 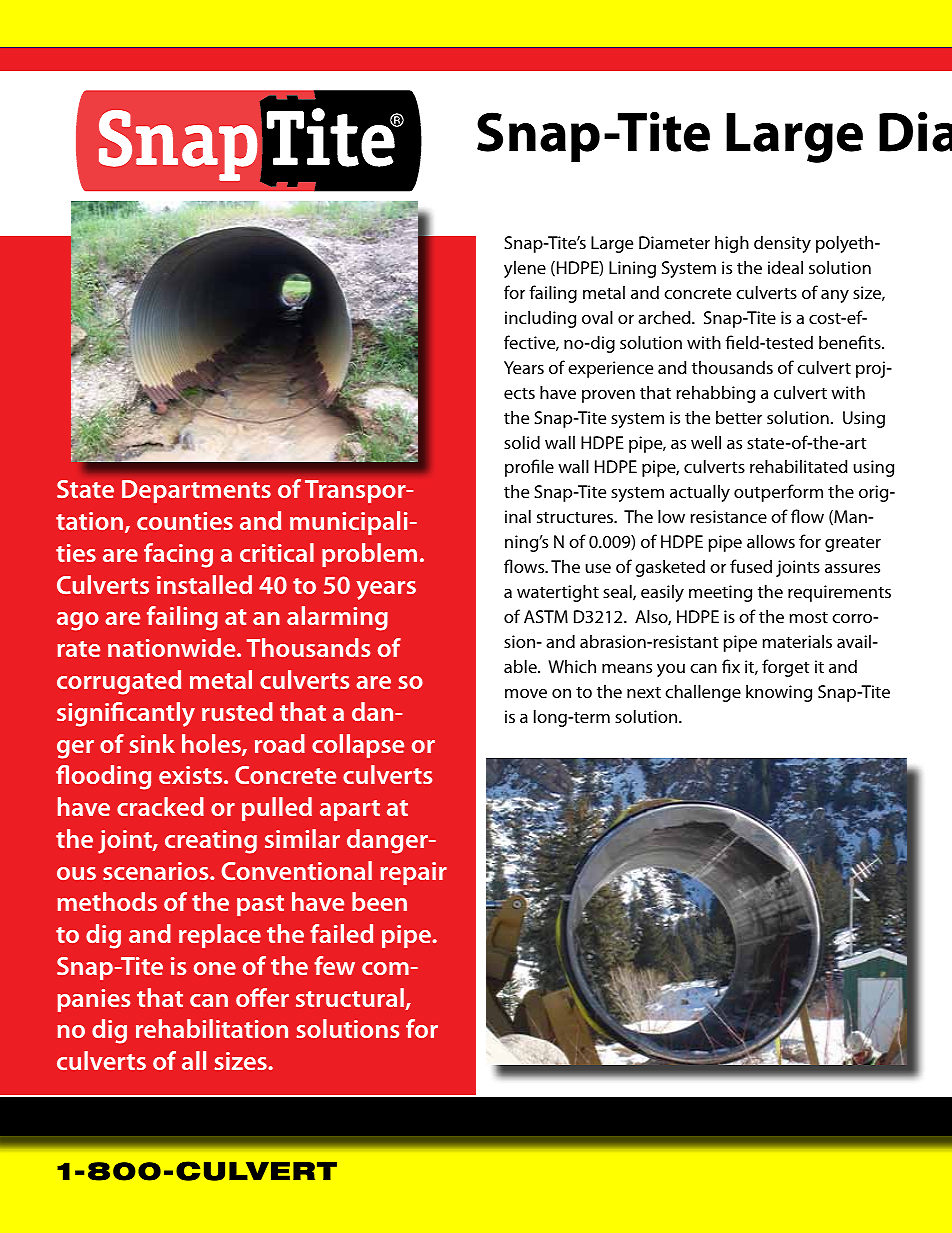 I want to click on oval, so click(x=597, y=317).
